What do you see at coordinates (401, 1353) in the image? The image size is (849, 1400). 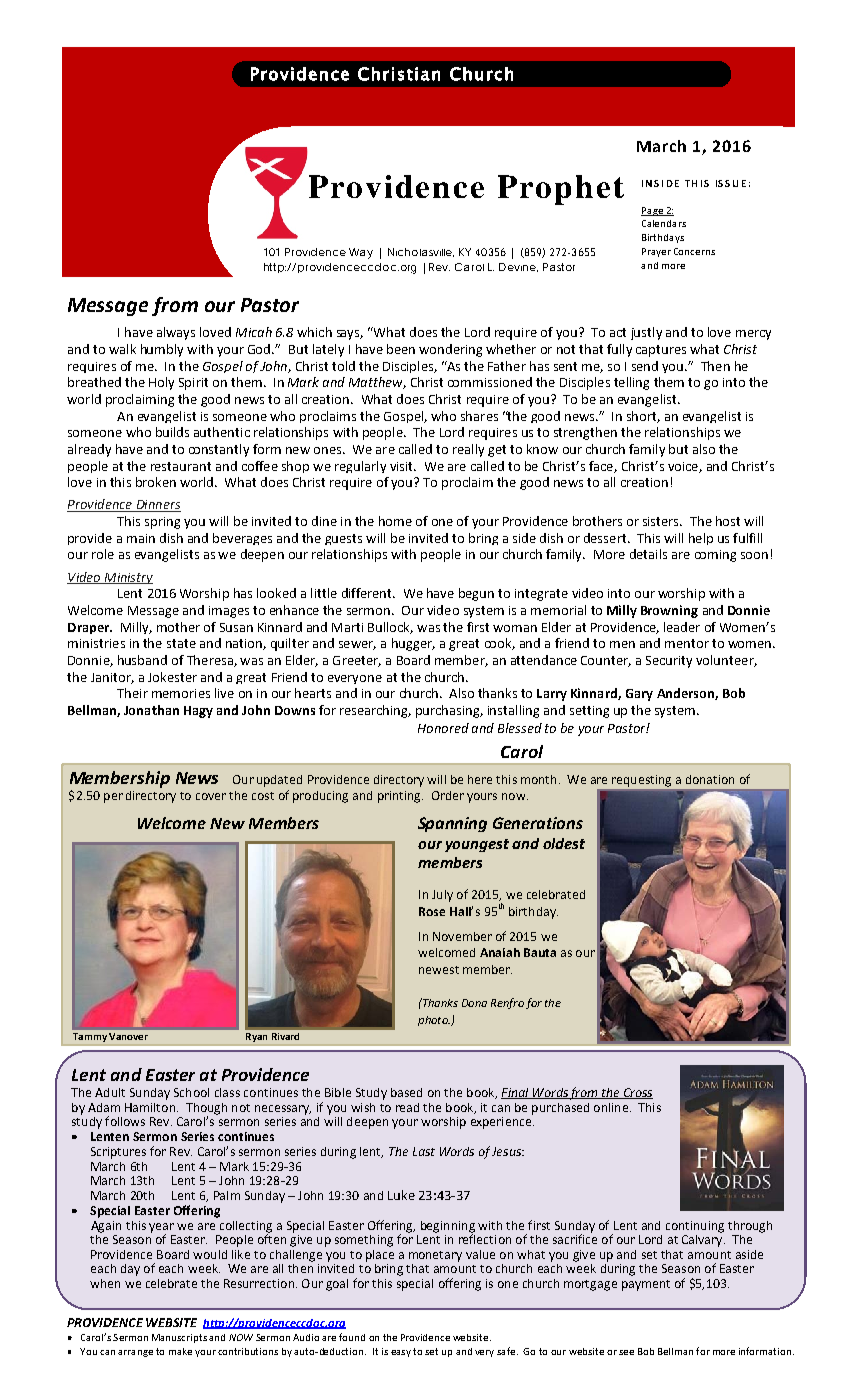 I see `easy` at bounding box center [401, 1353].
